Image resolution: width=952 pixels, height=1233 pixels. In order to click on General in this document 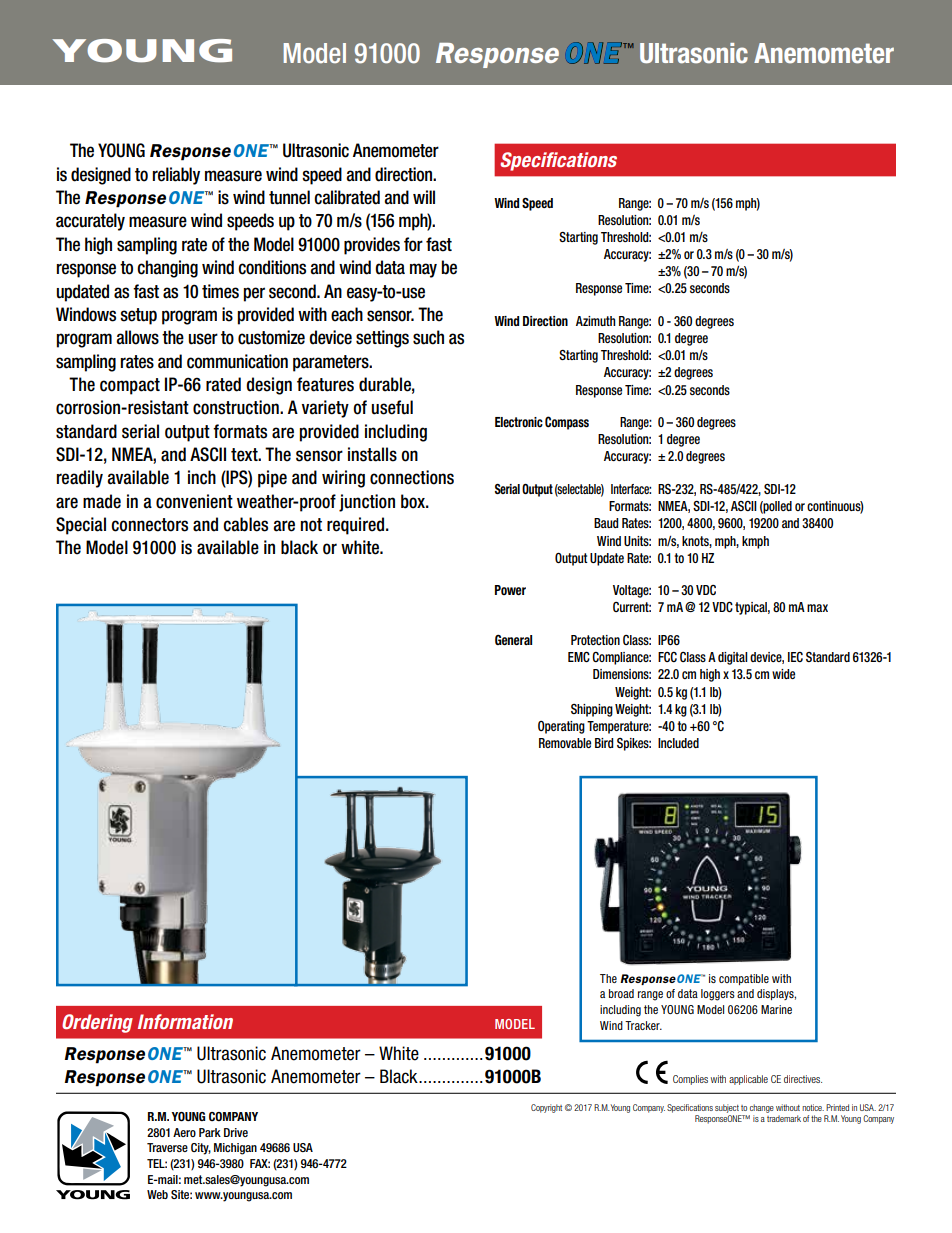, I will do `click(513, 640)`.
